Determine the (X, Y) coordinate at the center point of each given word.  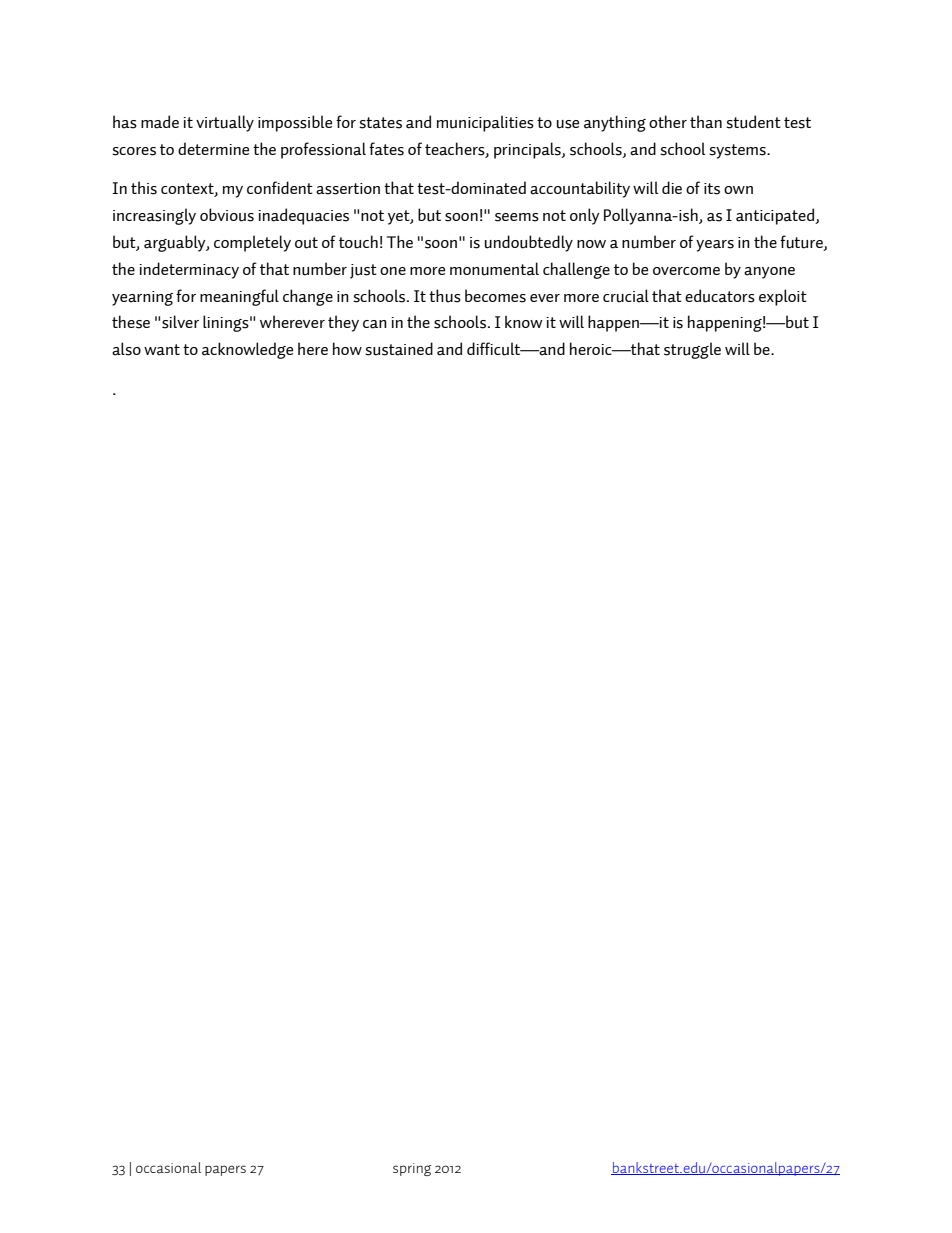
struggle (692, 350)
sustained (399, 349)
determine (213, 148)
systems (738, 151)
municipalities (485, 123)
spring (412, 1169)
